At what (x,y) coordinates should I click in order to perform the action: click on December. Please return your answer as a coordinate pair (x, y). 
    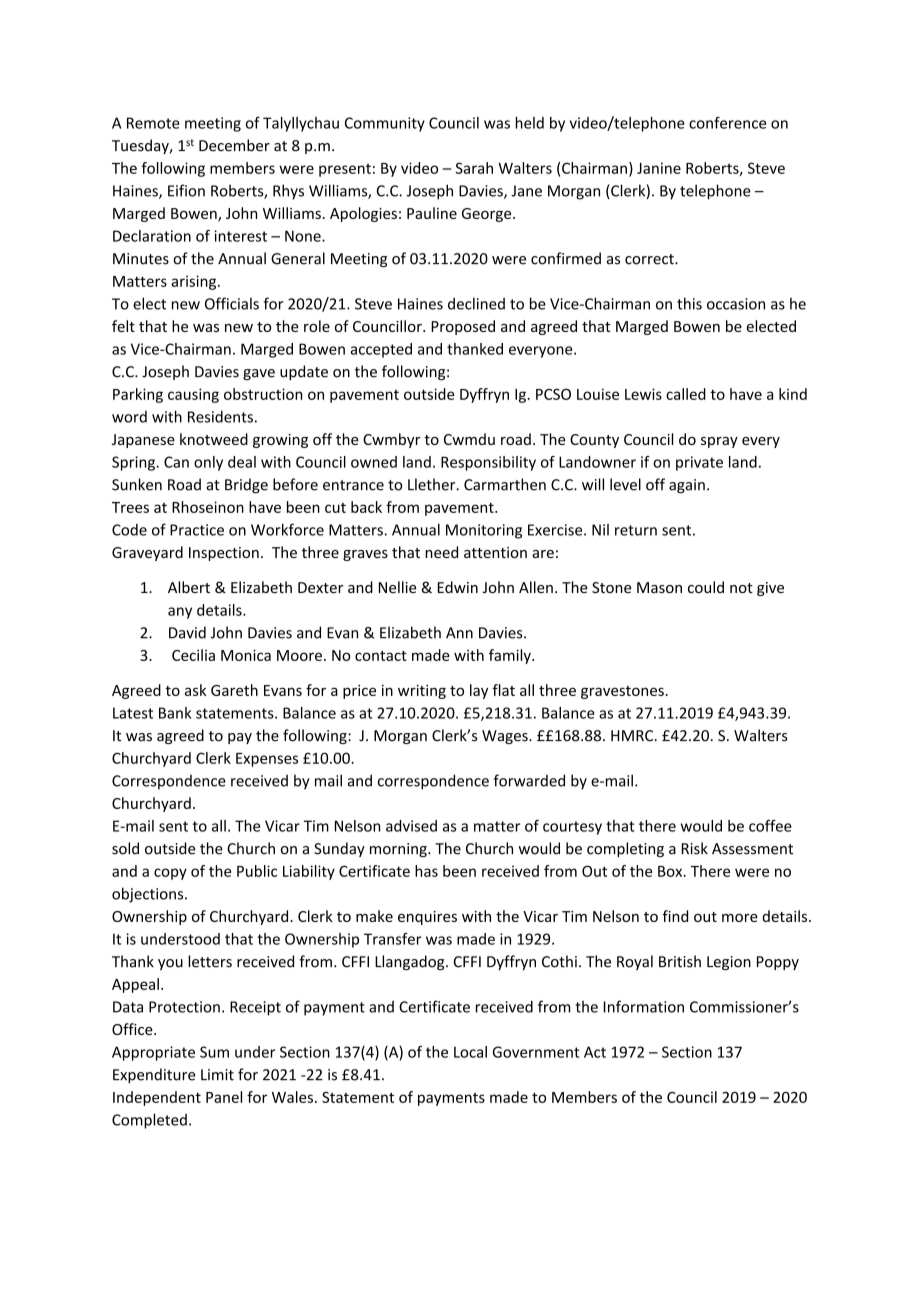
    Looking at the image, I should click on (234, 145).
